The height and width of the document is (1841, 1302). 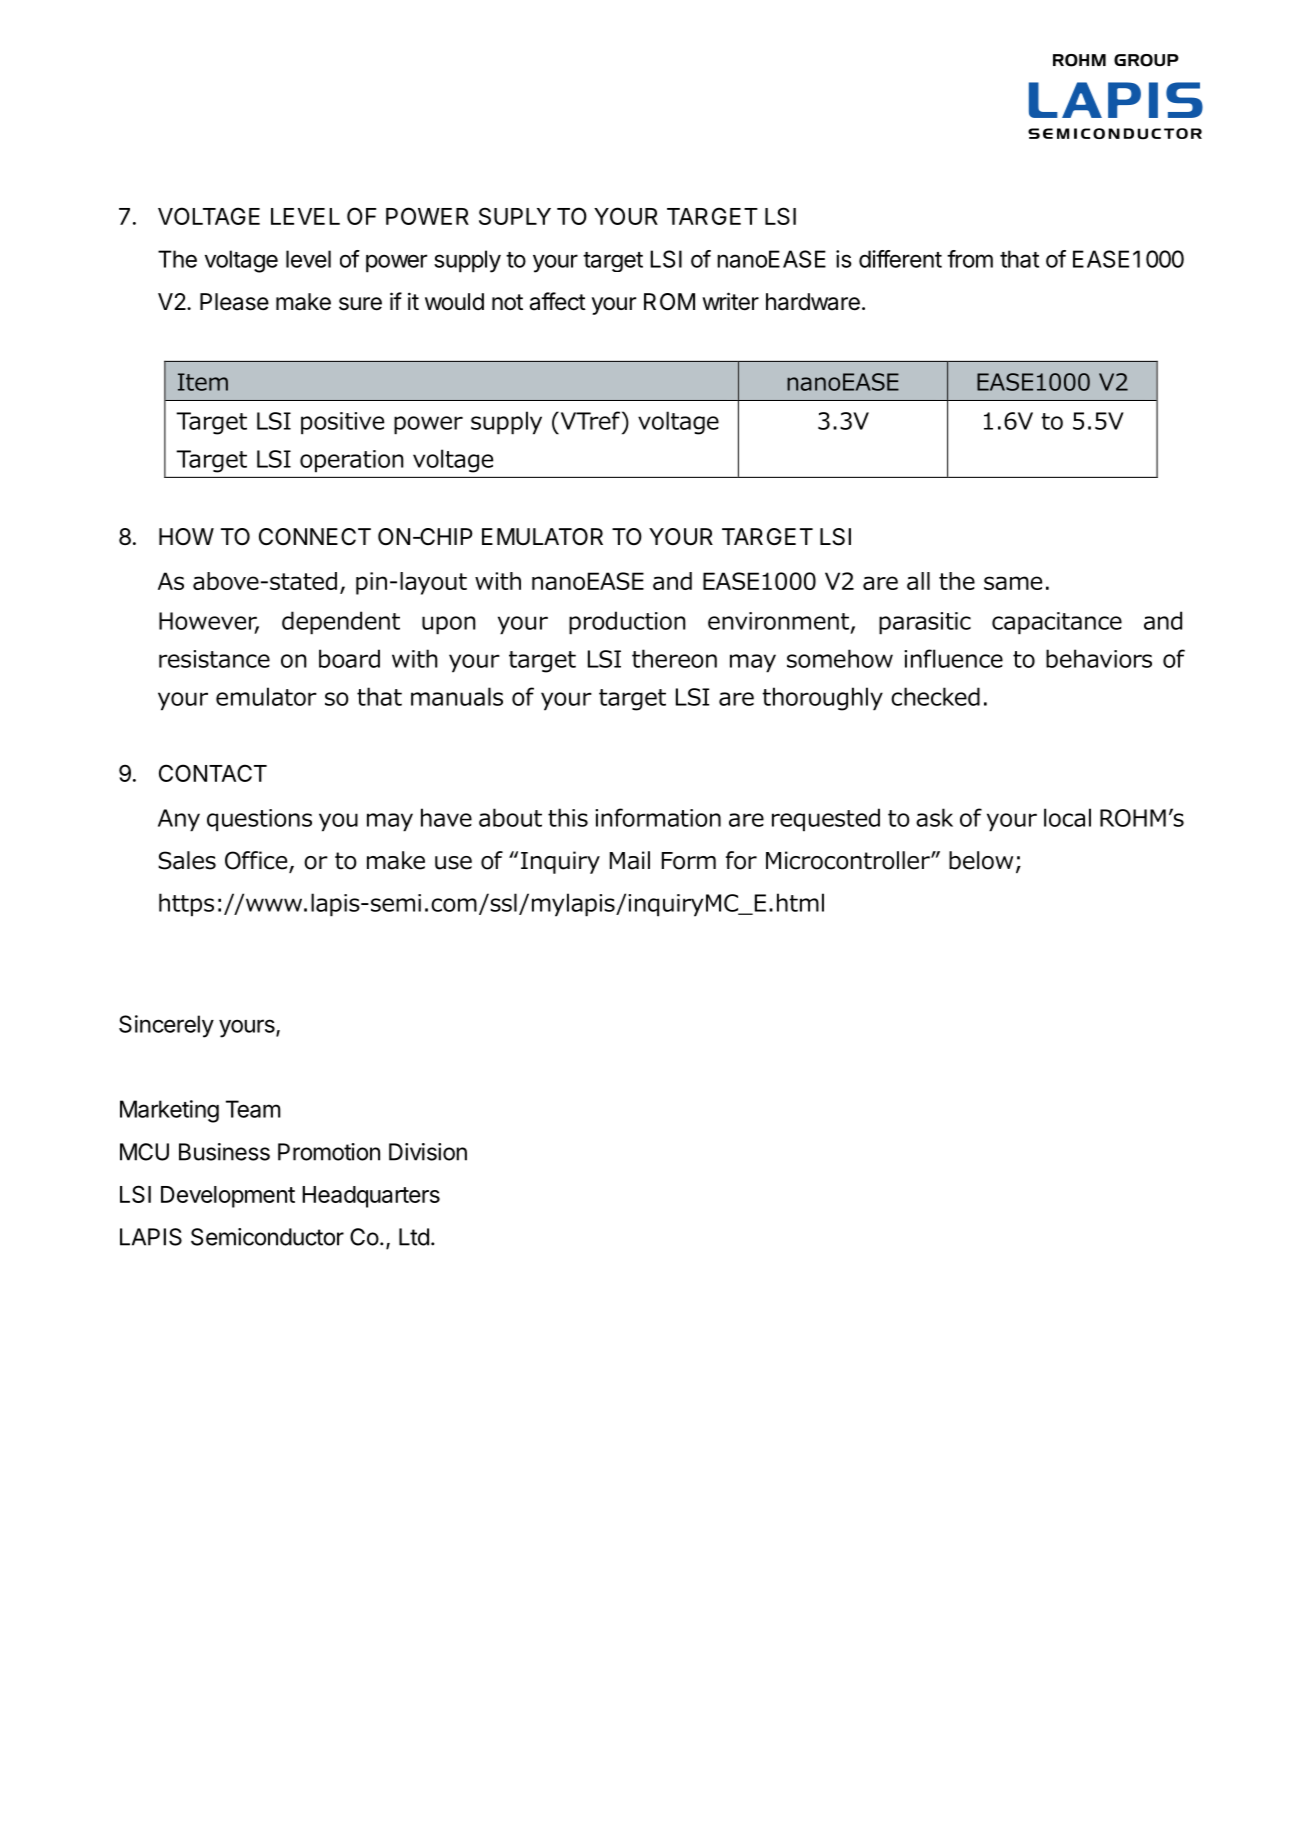 I want to click on same, so click(x=1013, y=583).
